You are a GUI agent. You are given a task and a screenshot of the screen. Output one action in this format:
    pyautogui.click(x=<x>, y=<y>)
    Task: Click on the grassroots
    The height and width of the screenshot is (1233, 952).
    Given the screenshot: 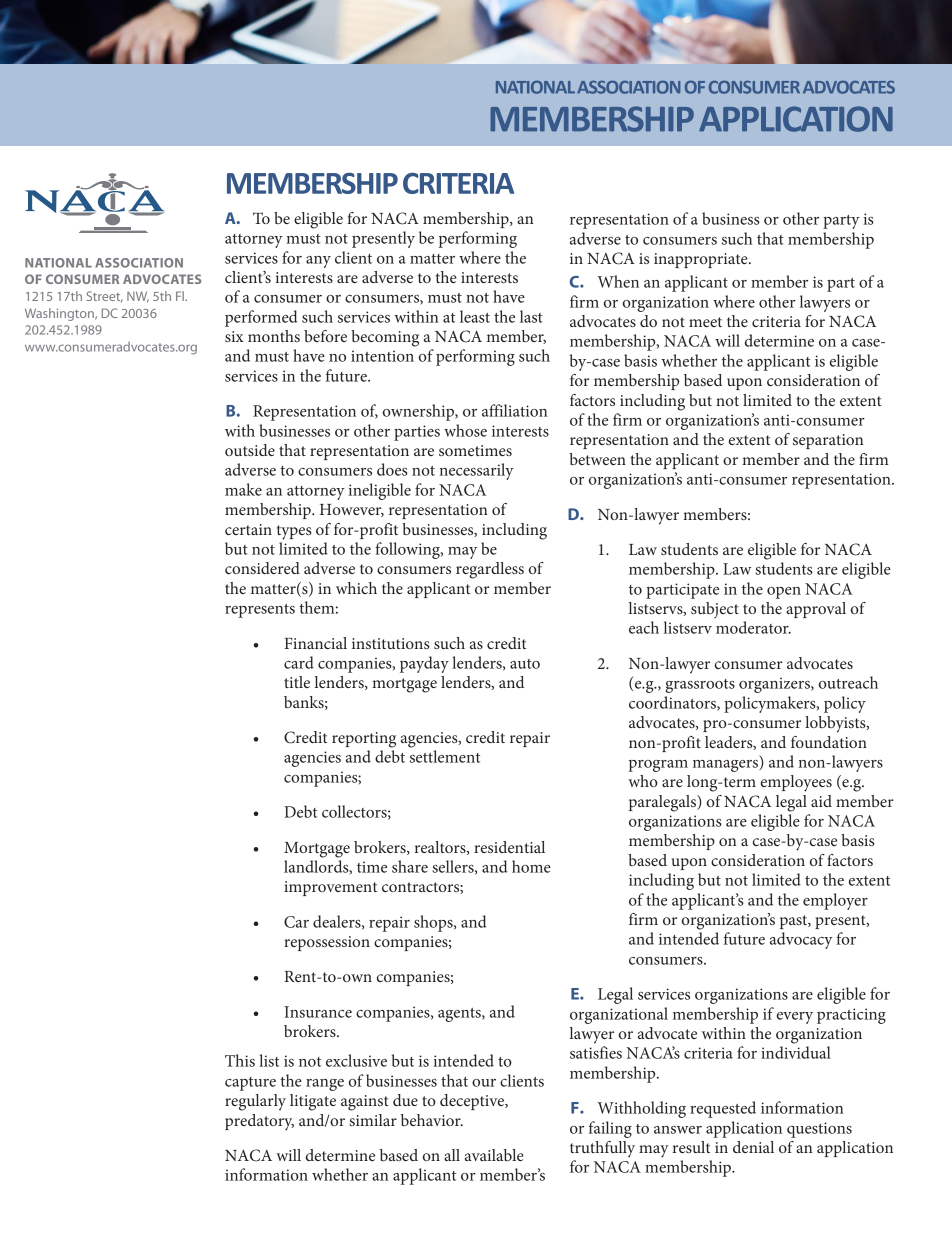 What is the action you would take?
    pyautogui.click(x=700, y=686)
